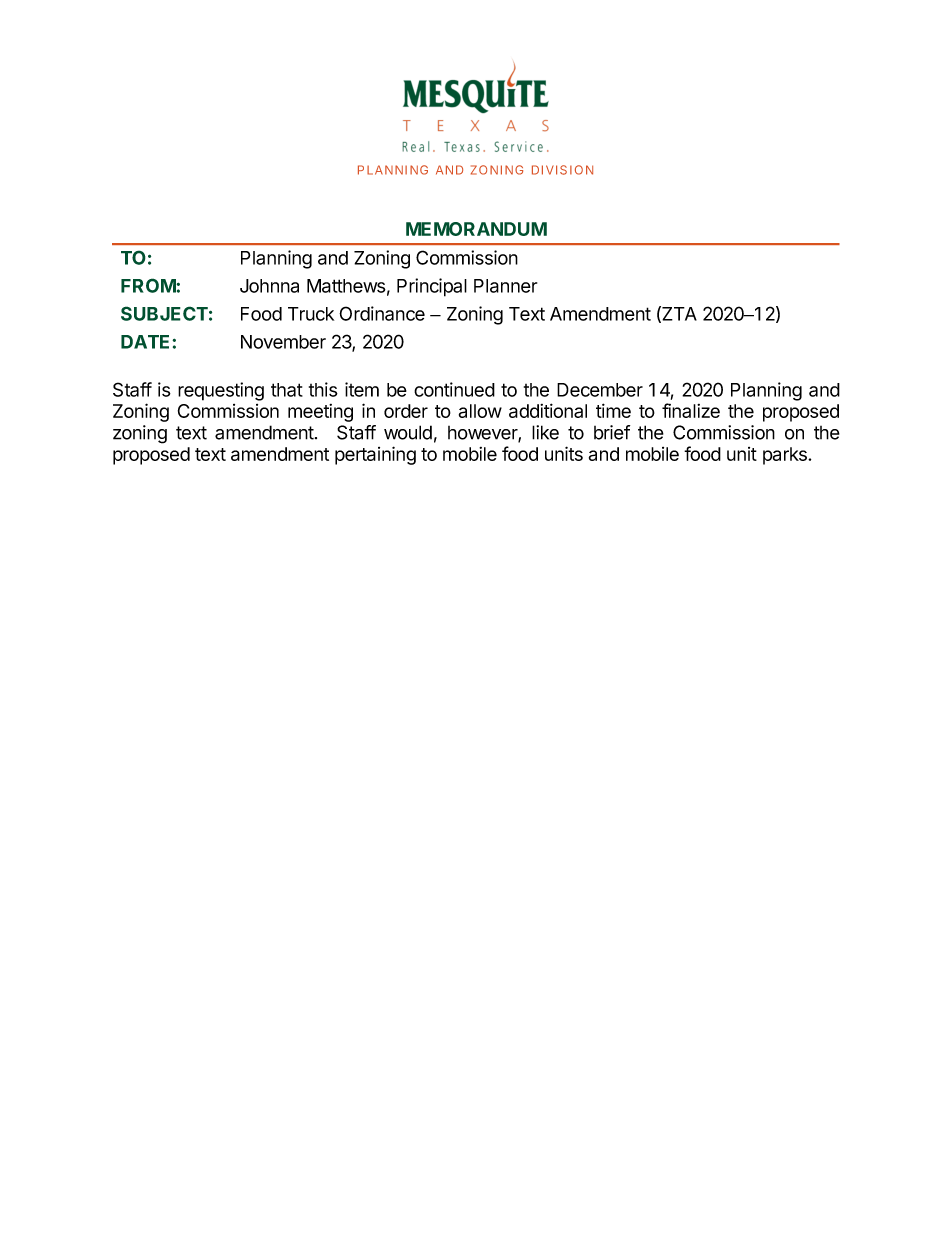  What do you see at coordinates (382, 313) in the page?
I see `Ordinance` at bounding box center [382, 313].
